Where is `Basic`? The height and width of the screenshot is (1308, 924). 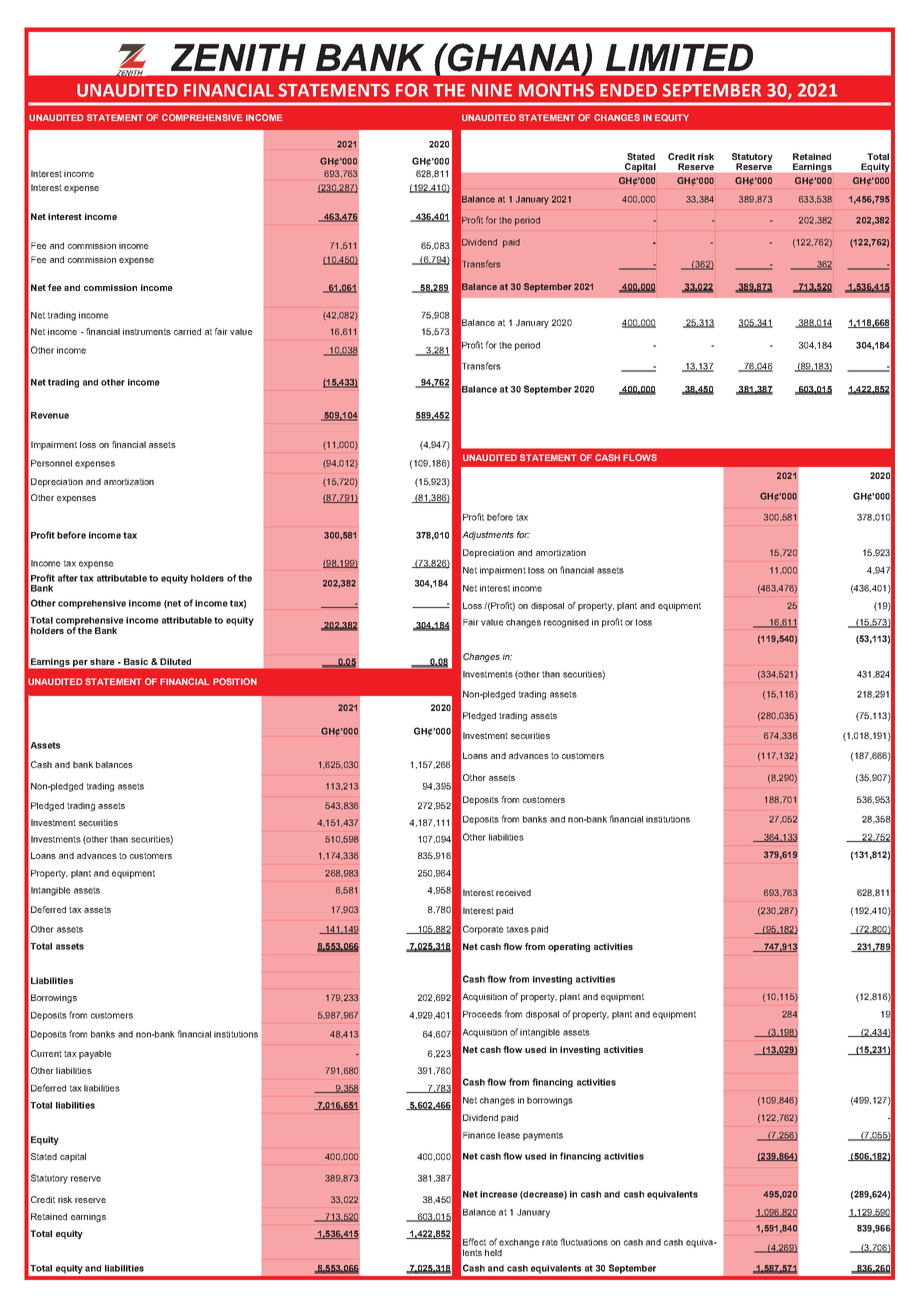
Basic is located at coordinates (136, 661).
